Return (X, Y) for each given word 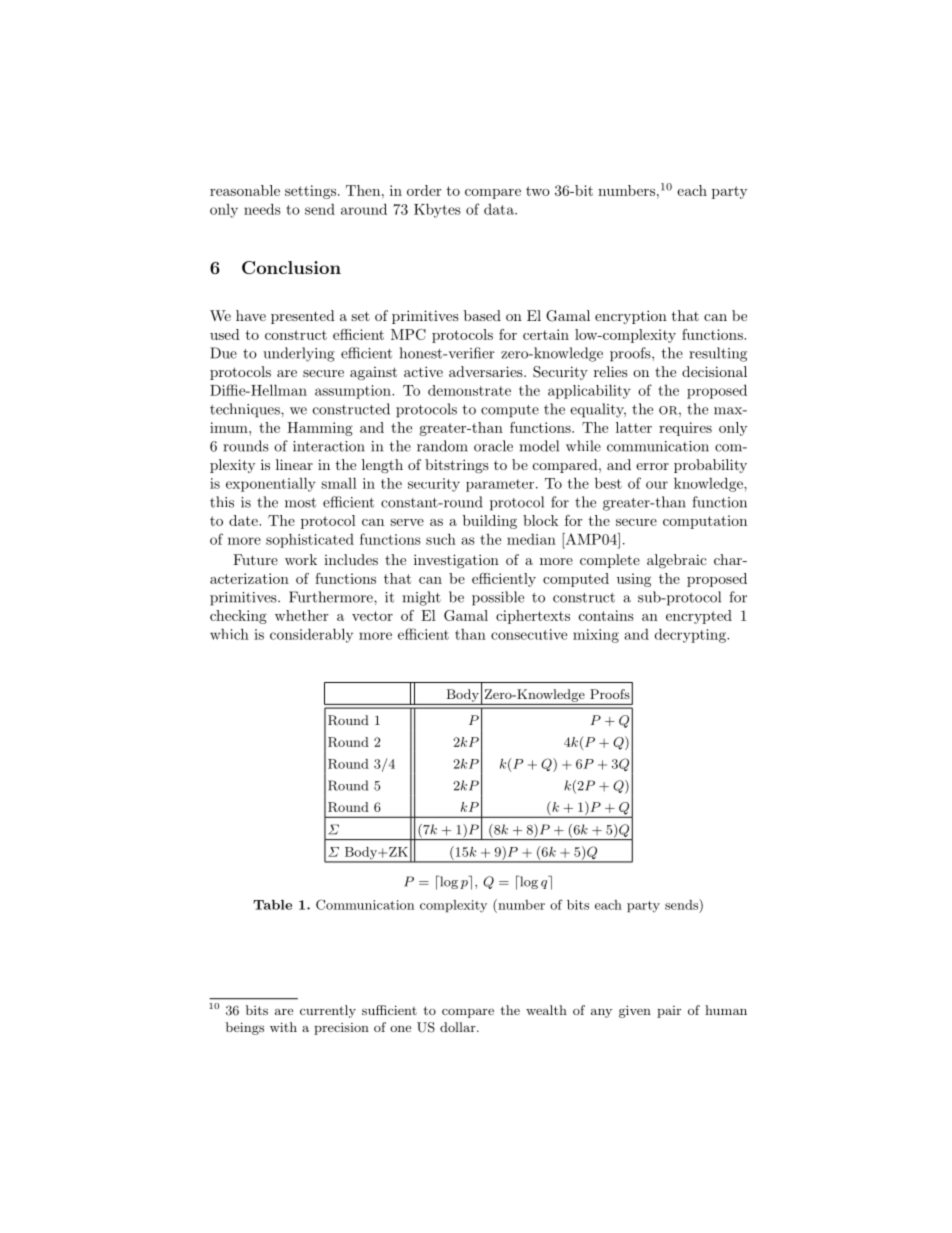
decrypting (691, 635)
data (500, 209)
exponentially (271, 484)
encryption (631, 317)
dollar (459, 1027)
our (657, 485)
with (283, 1027)
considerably (311, 635)
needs (262, 209)
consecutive (529, 634)
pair (669, 1012)
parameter (501, 485)
